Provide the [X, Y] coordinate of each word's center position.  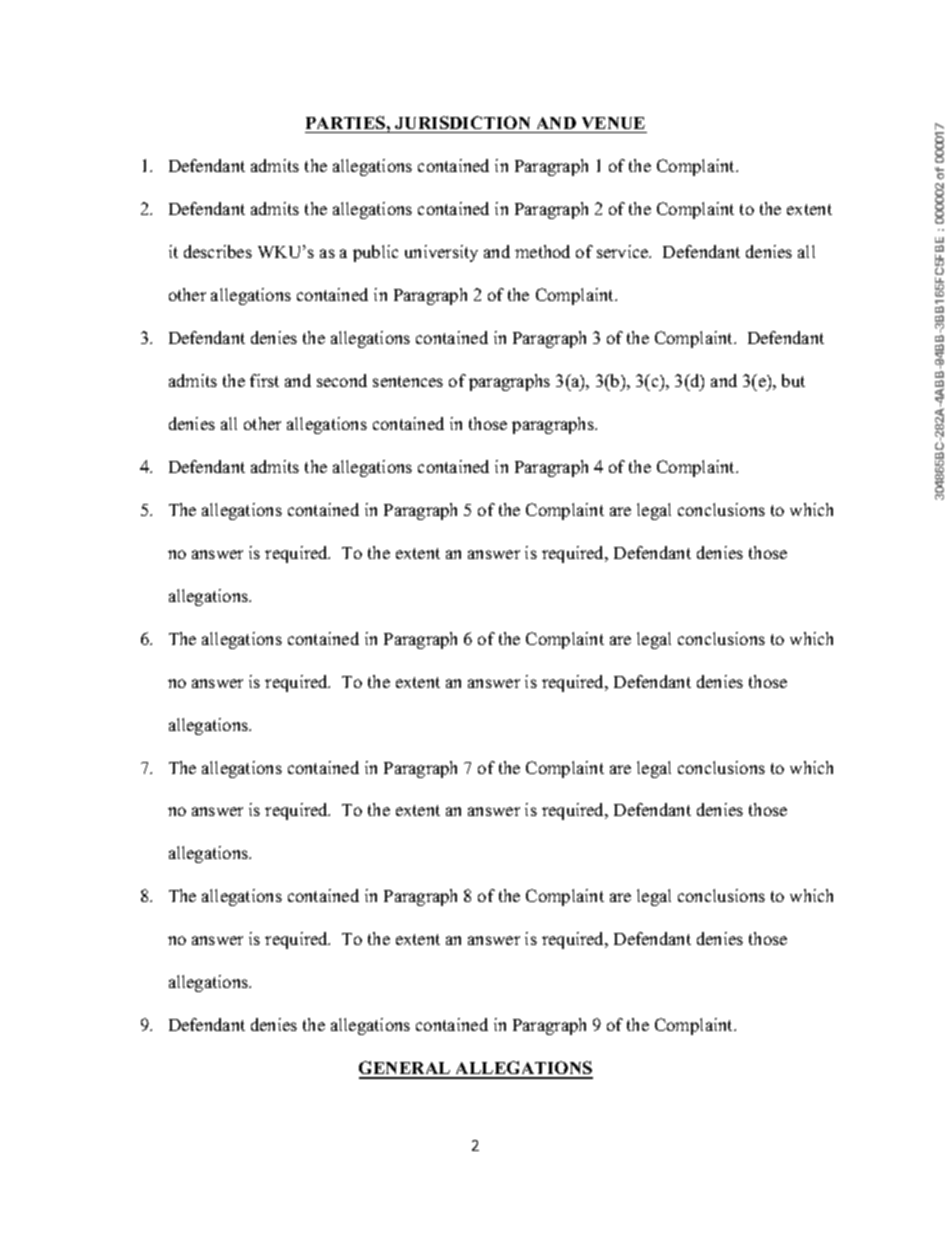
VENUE [613, 123]
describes [218, 251]
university [441, 253]
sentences [408, 381]
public [375, 253]
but [793, 380]
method [542, 251]
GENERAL [406, 1069]
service [624, 251]
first [264, 380]
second [342, 380]
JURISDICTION [462, 122]
